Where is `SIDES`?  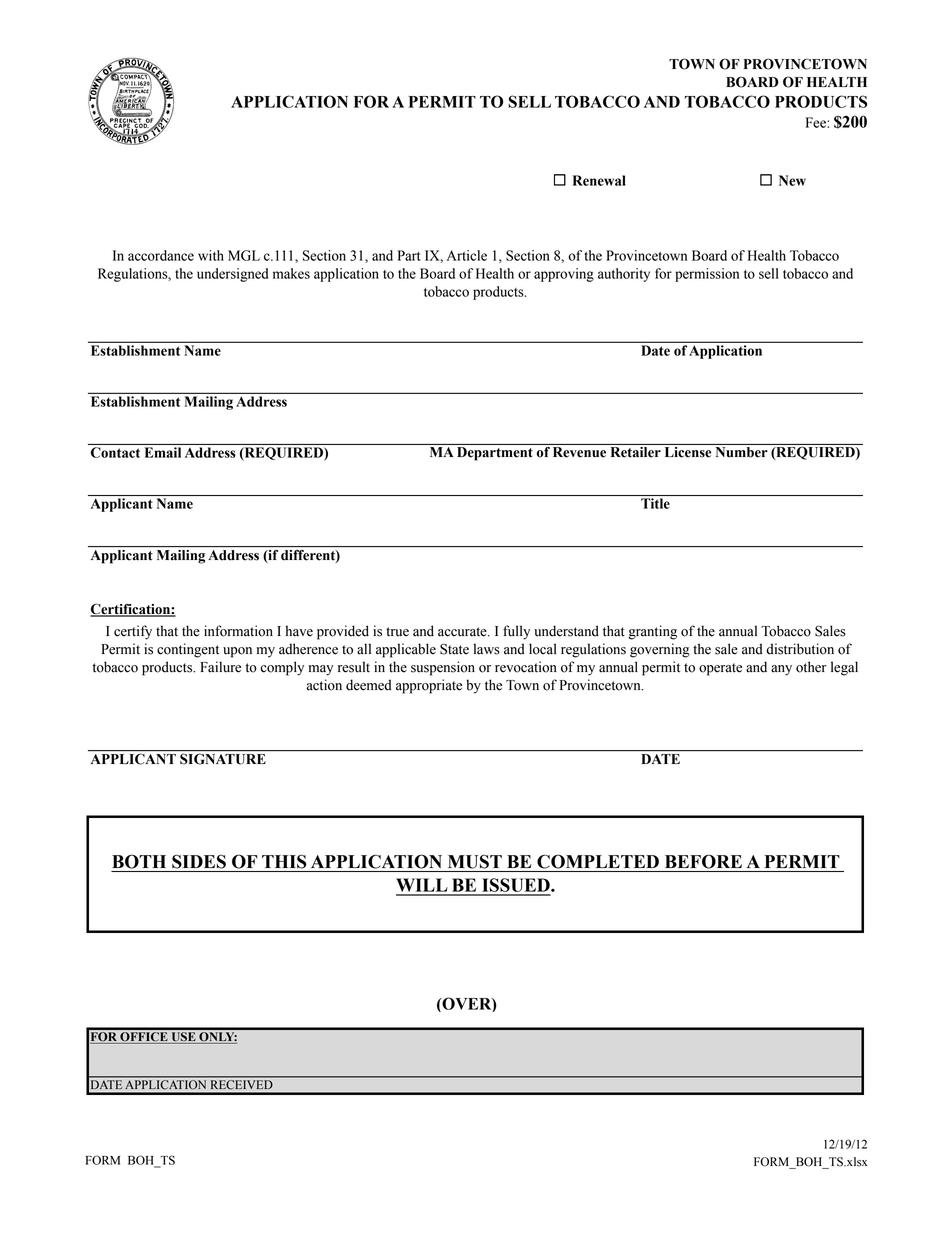
SIDES is located at coordinates (199, 862).
